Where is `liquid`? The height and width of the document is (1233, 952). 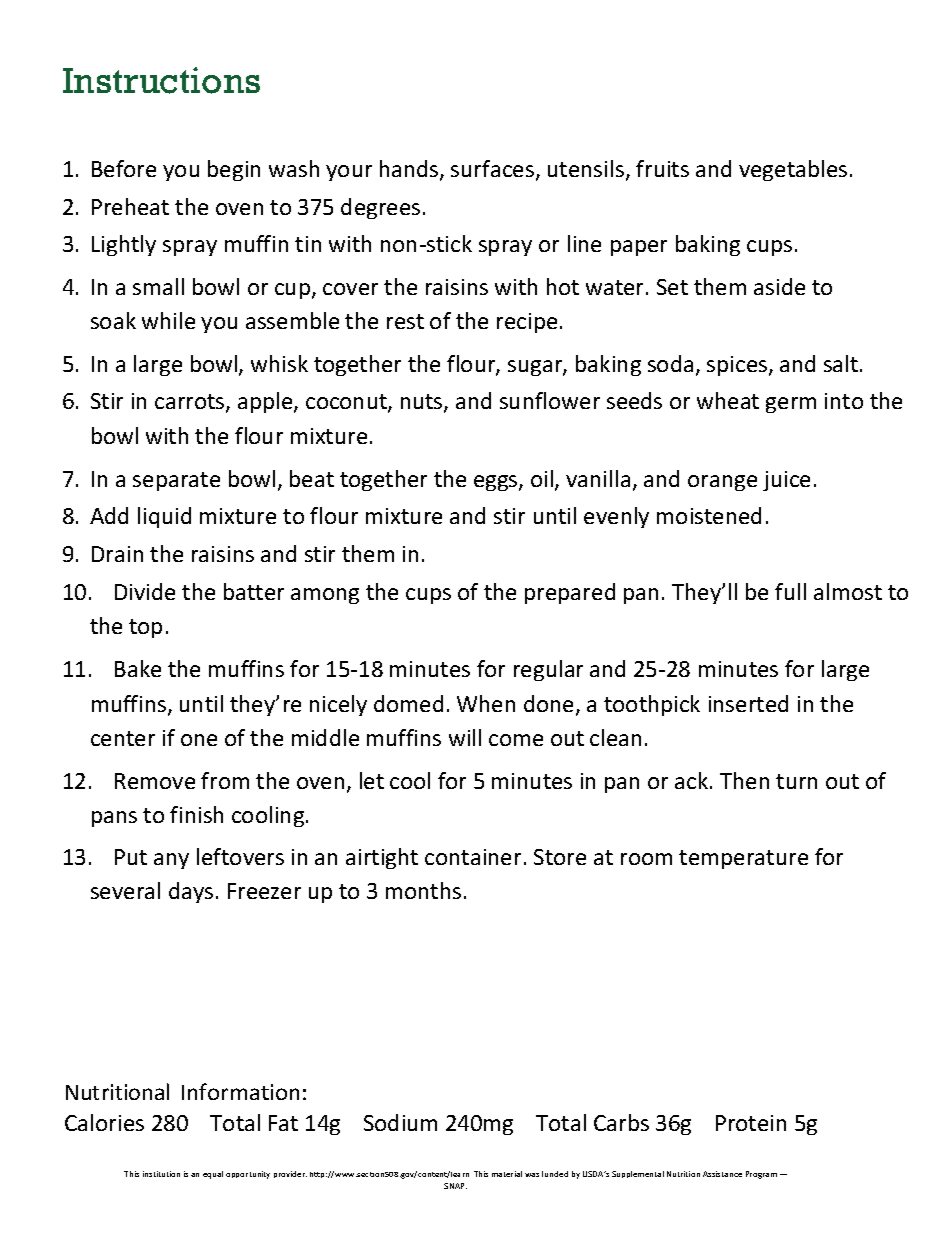
liquid is located at coordinates (164, 517).
